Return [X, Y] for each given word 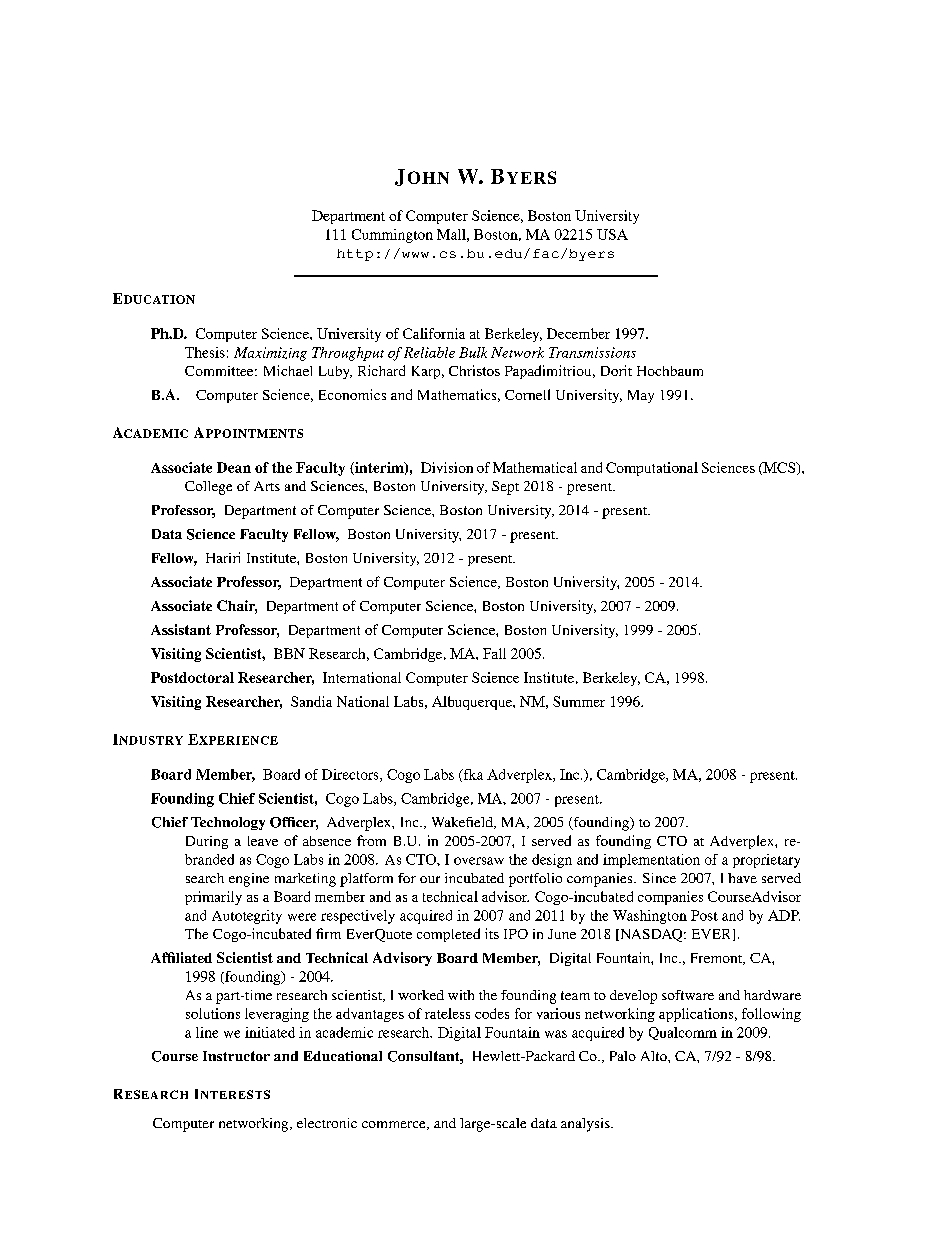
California [434, 333]
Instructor [236, 1056]
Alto [655, 1056]
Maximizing [270, 354]
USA [612, 234]
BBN [289, 653]
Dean [234, 467]
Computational [652, 469]
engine [249, 880]
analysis [586, 1125]
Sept [505, 488]
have [742, 878]
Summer [579, 701]
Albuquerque [473, 703]
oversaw [479, 861]
